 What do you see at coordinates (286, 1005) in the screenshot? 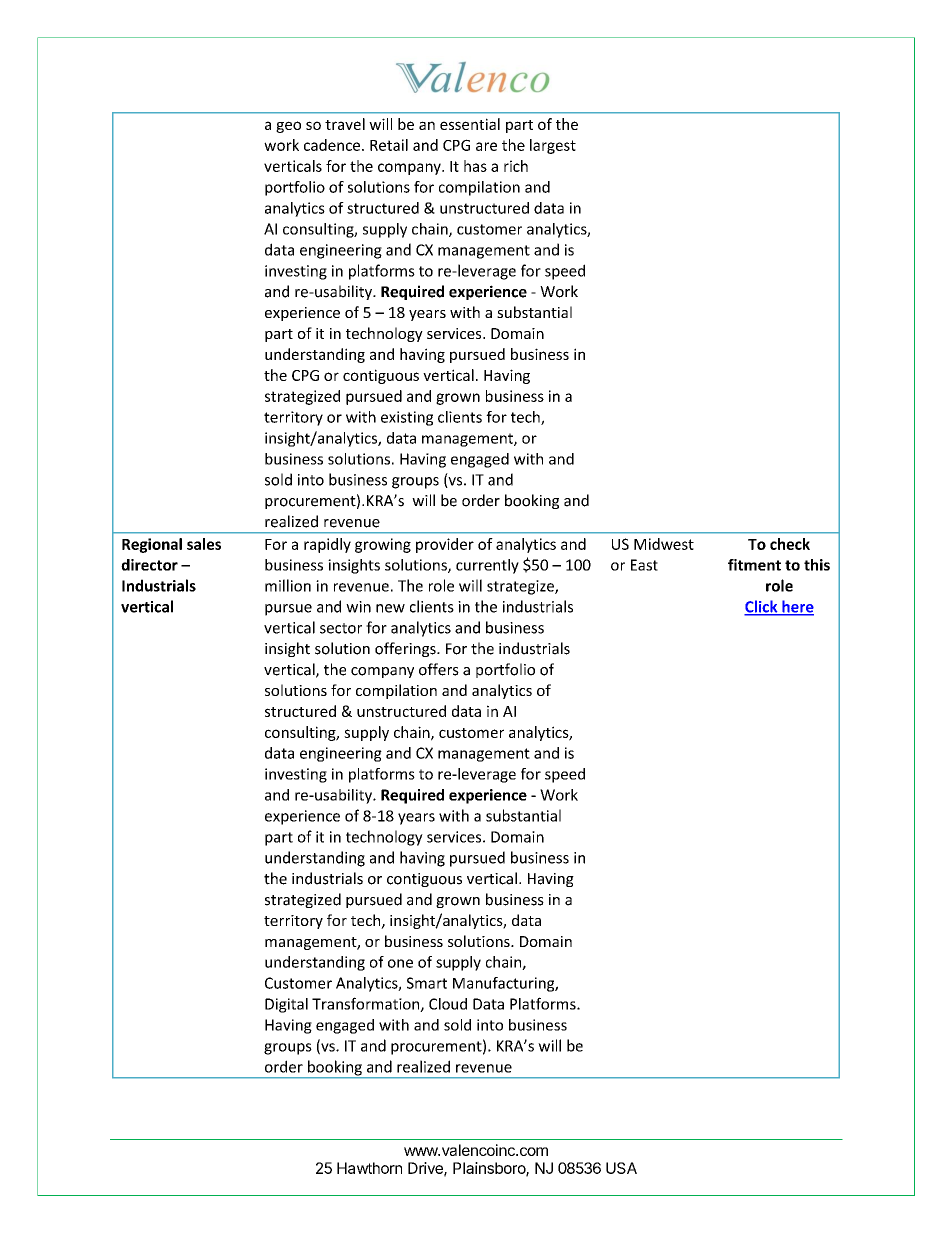
I see `Digital` at bounding box center [286, 1005].
